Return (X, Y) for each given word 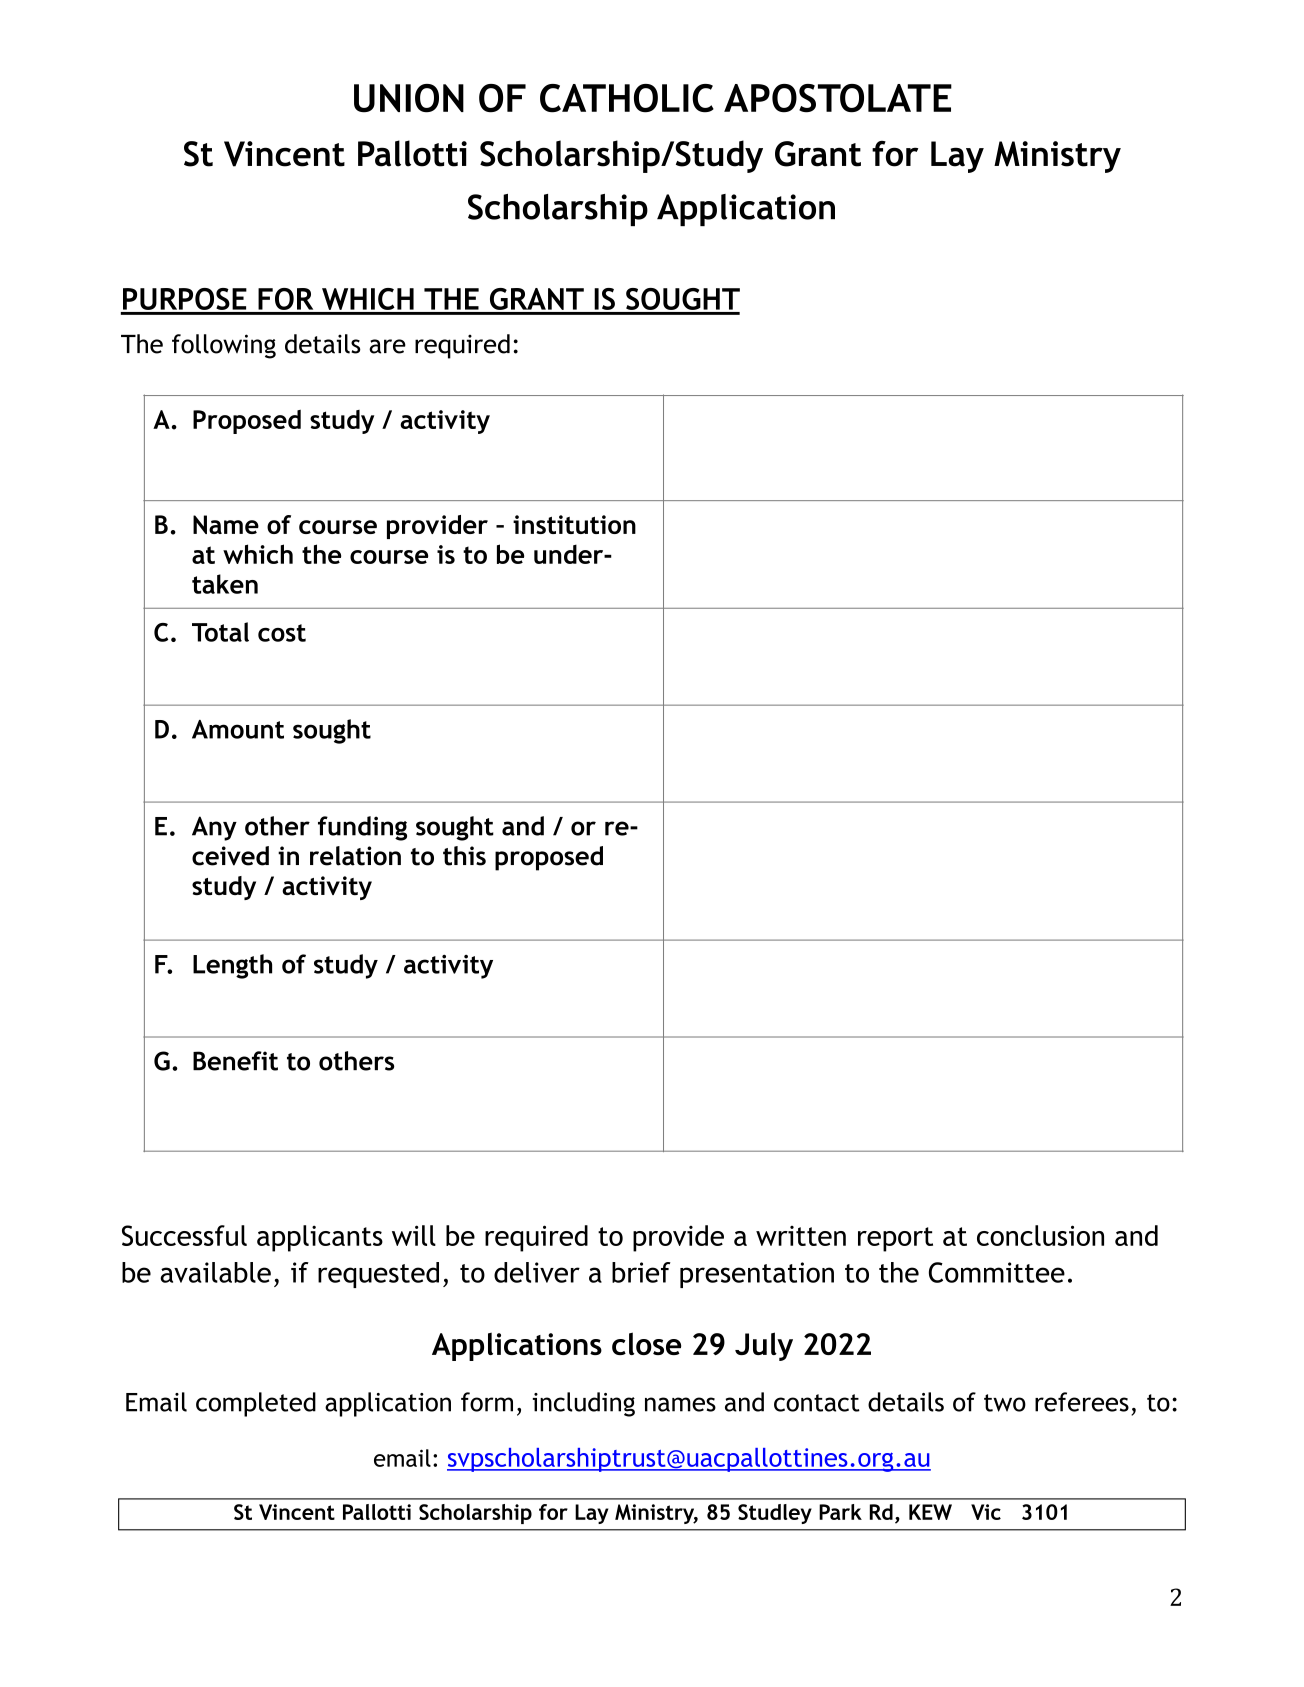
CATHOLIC (627, 98)
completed (256, 1404)
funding (362, 828)
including (584, 1404)
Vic (986, 1512)
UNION (409, 98)
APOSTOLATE (838, 98)
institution (574, 524)
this (464, 856)
